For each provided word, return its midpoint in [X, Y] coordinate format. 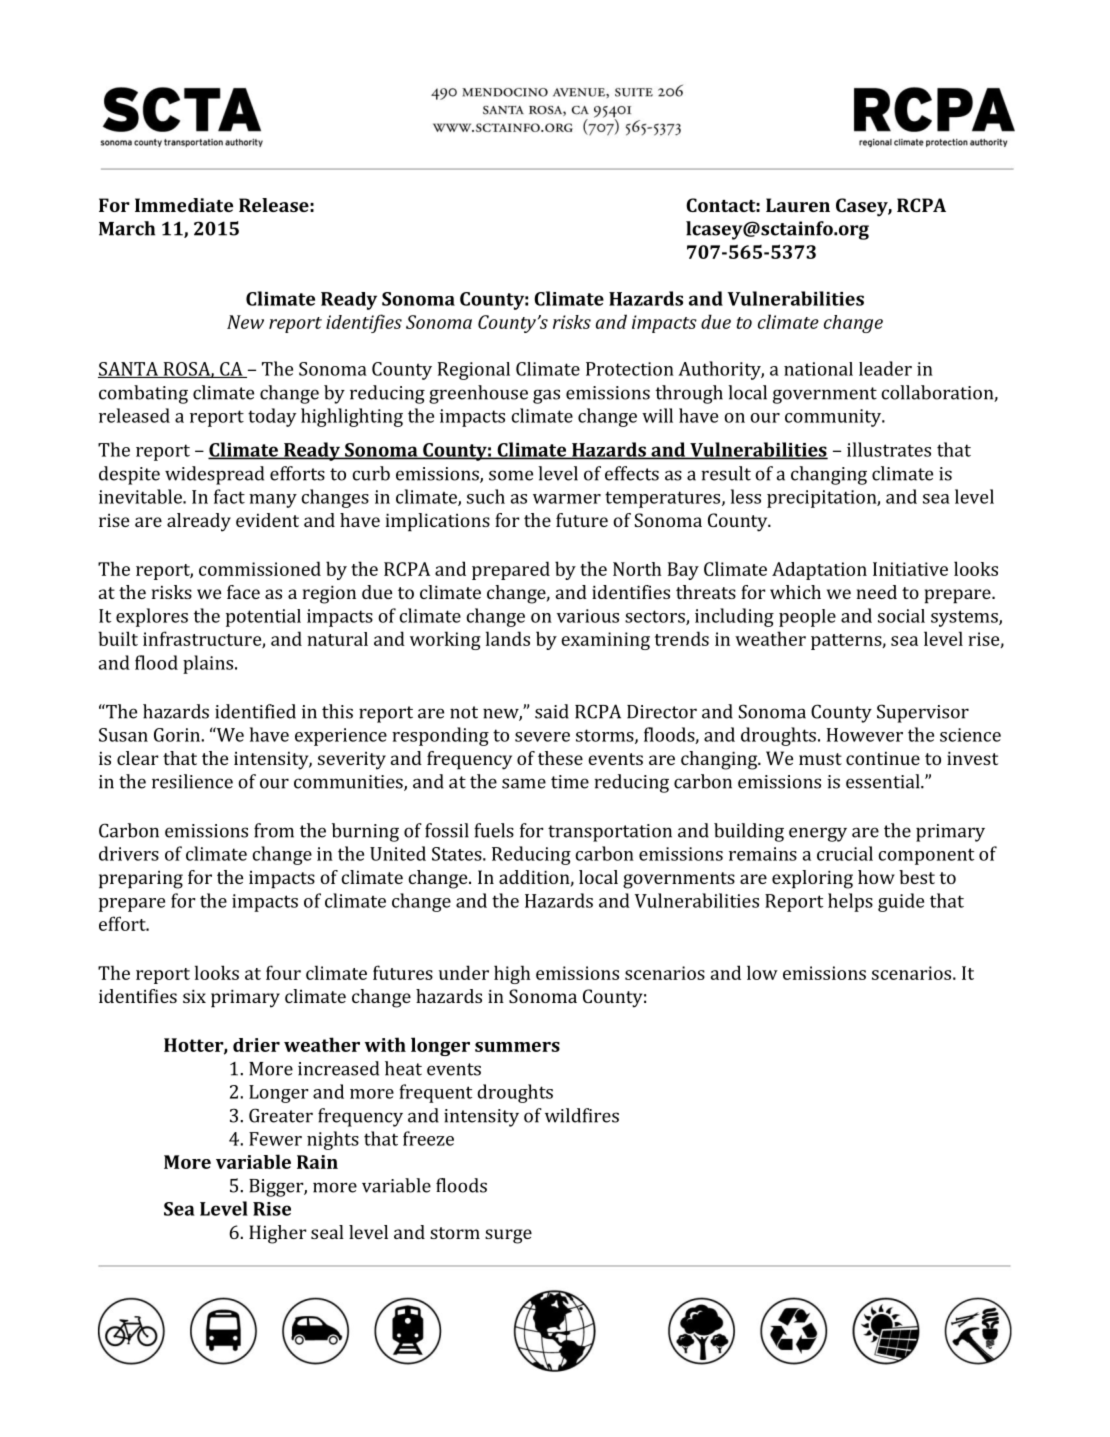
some [511, 475]
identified [255, 711]
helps [850, 902]
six [194, 996]
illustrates [889, 449]
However [865, 735]
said [552, 711]
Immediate [184, 205]
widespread [214, 475]
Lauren [798, 205]
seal [327, 1232]
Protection [630, 369]
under [464, 972]
